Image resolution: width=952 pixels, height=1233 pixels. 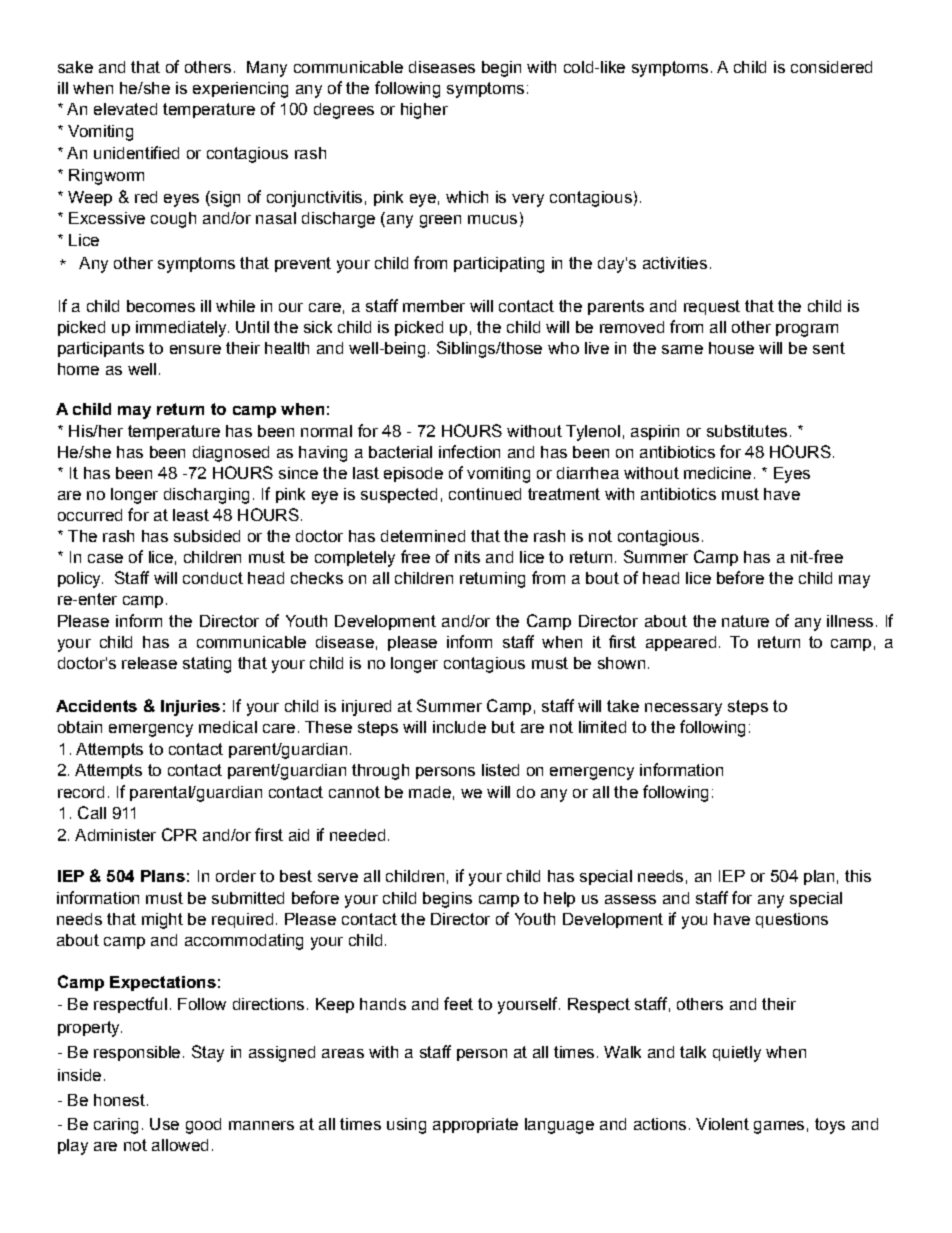 What do you see at coordinates (424, 111) in the screenshot?
I see `higher` at bounding box center [424, 111].
